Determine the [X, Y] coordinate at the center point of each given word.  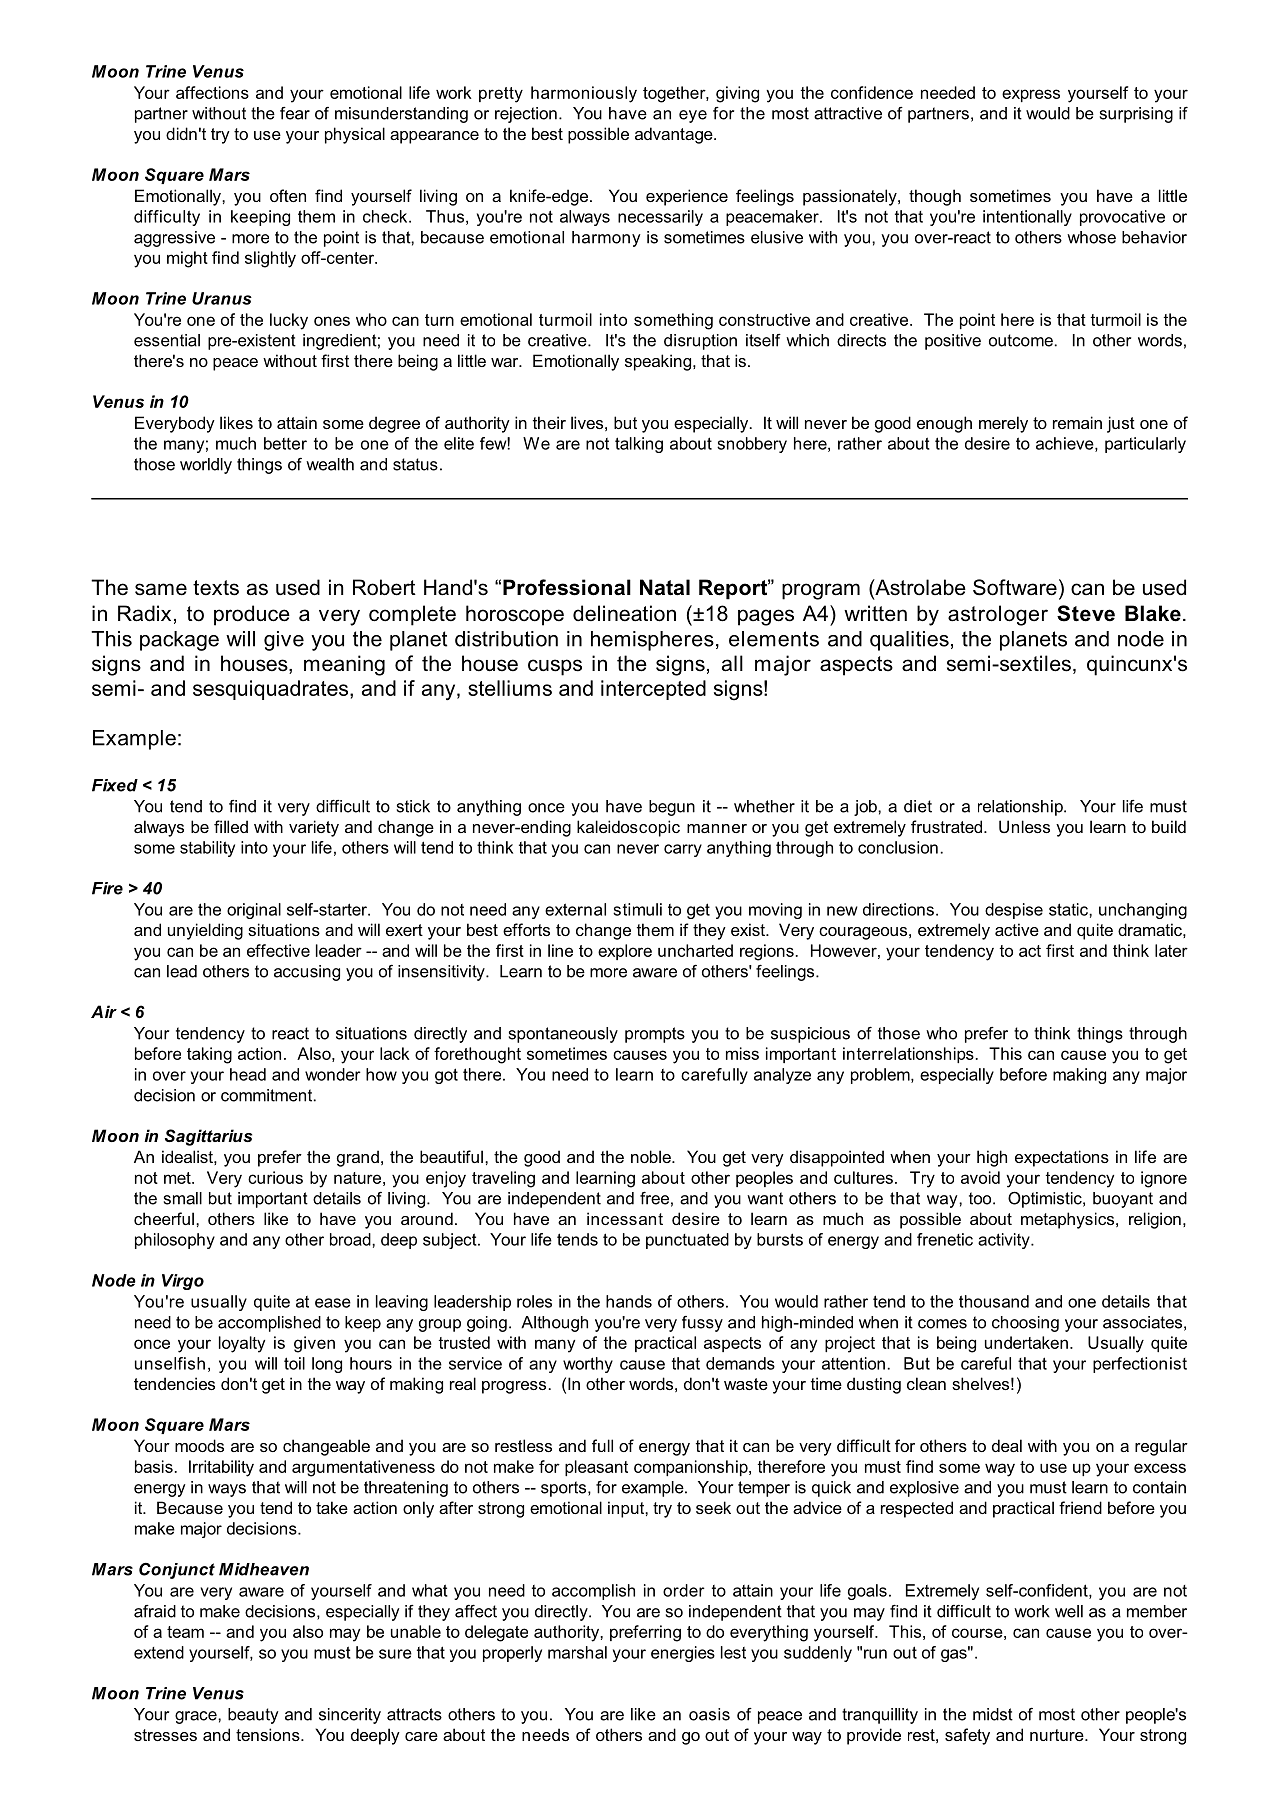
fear [295, 113]
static [1069, 909]
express [1031, 95]
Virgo [183, 1282]
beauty [253, 1716]
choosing [1025, 1324]
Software [1015, 587]
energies [683, 1654]
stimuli [637, 909]
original [254, 911]
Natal [665, 587]
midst [993, 1714]
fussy [702, 1324]
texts [216, 588]
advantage [675, 135]
